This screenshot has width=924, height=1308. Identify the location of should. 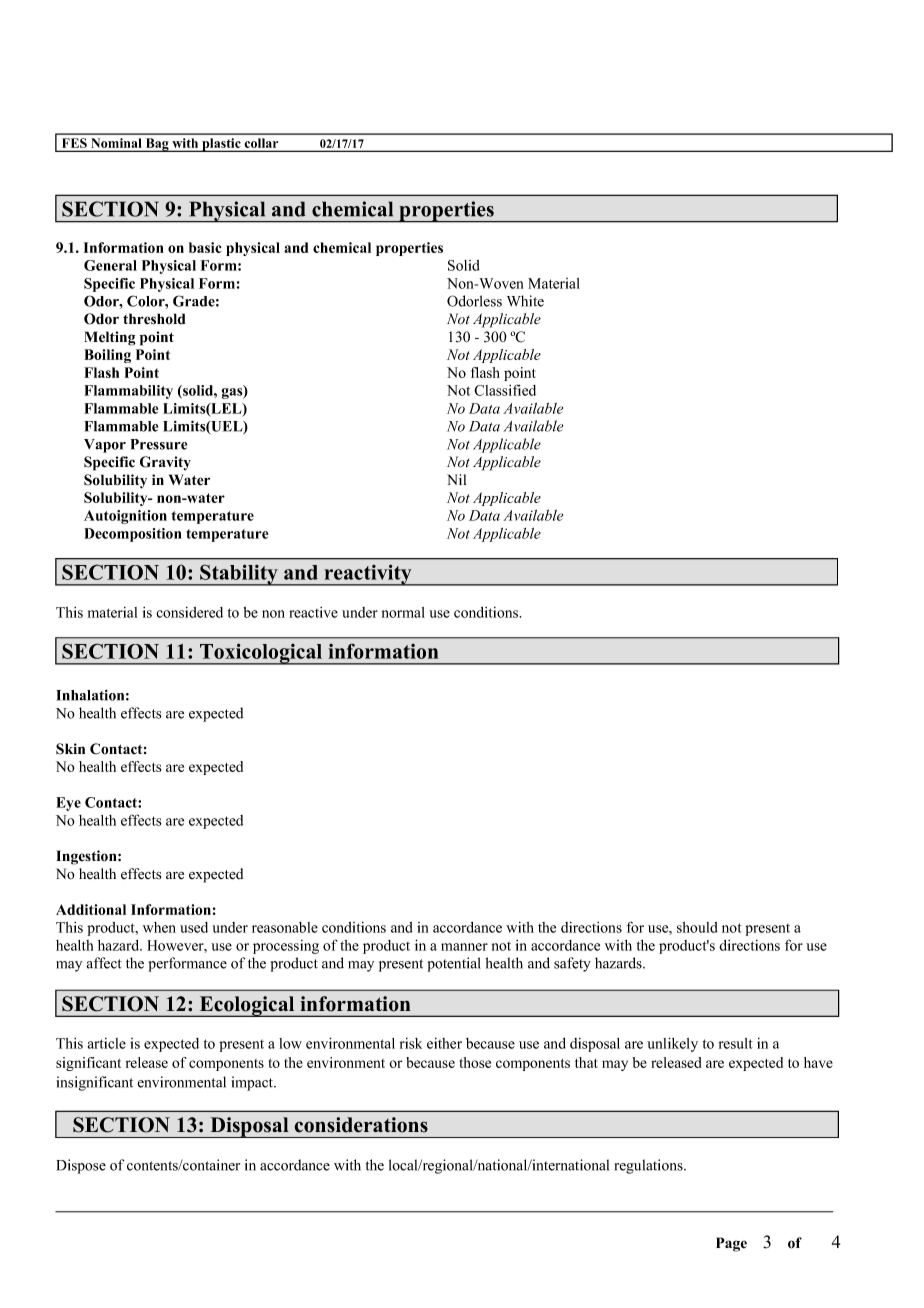
(697, 927).
